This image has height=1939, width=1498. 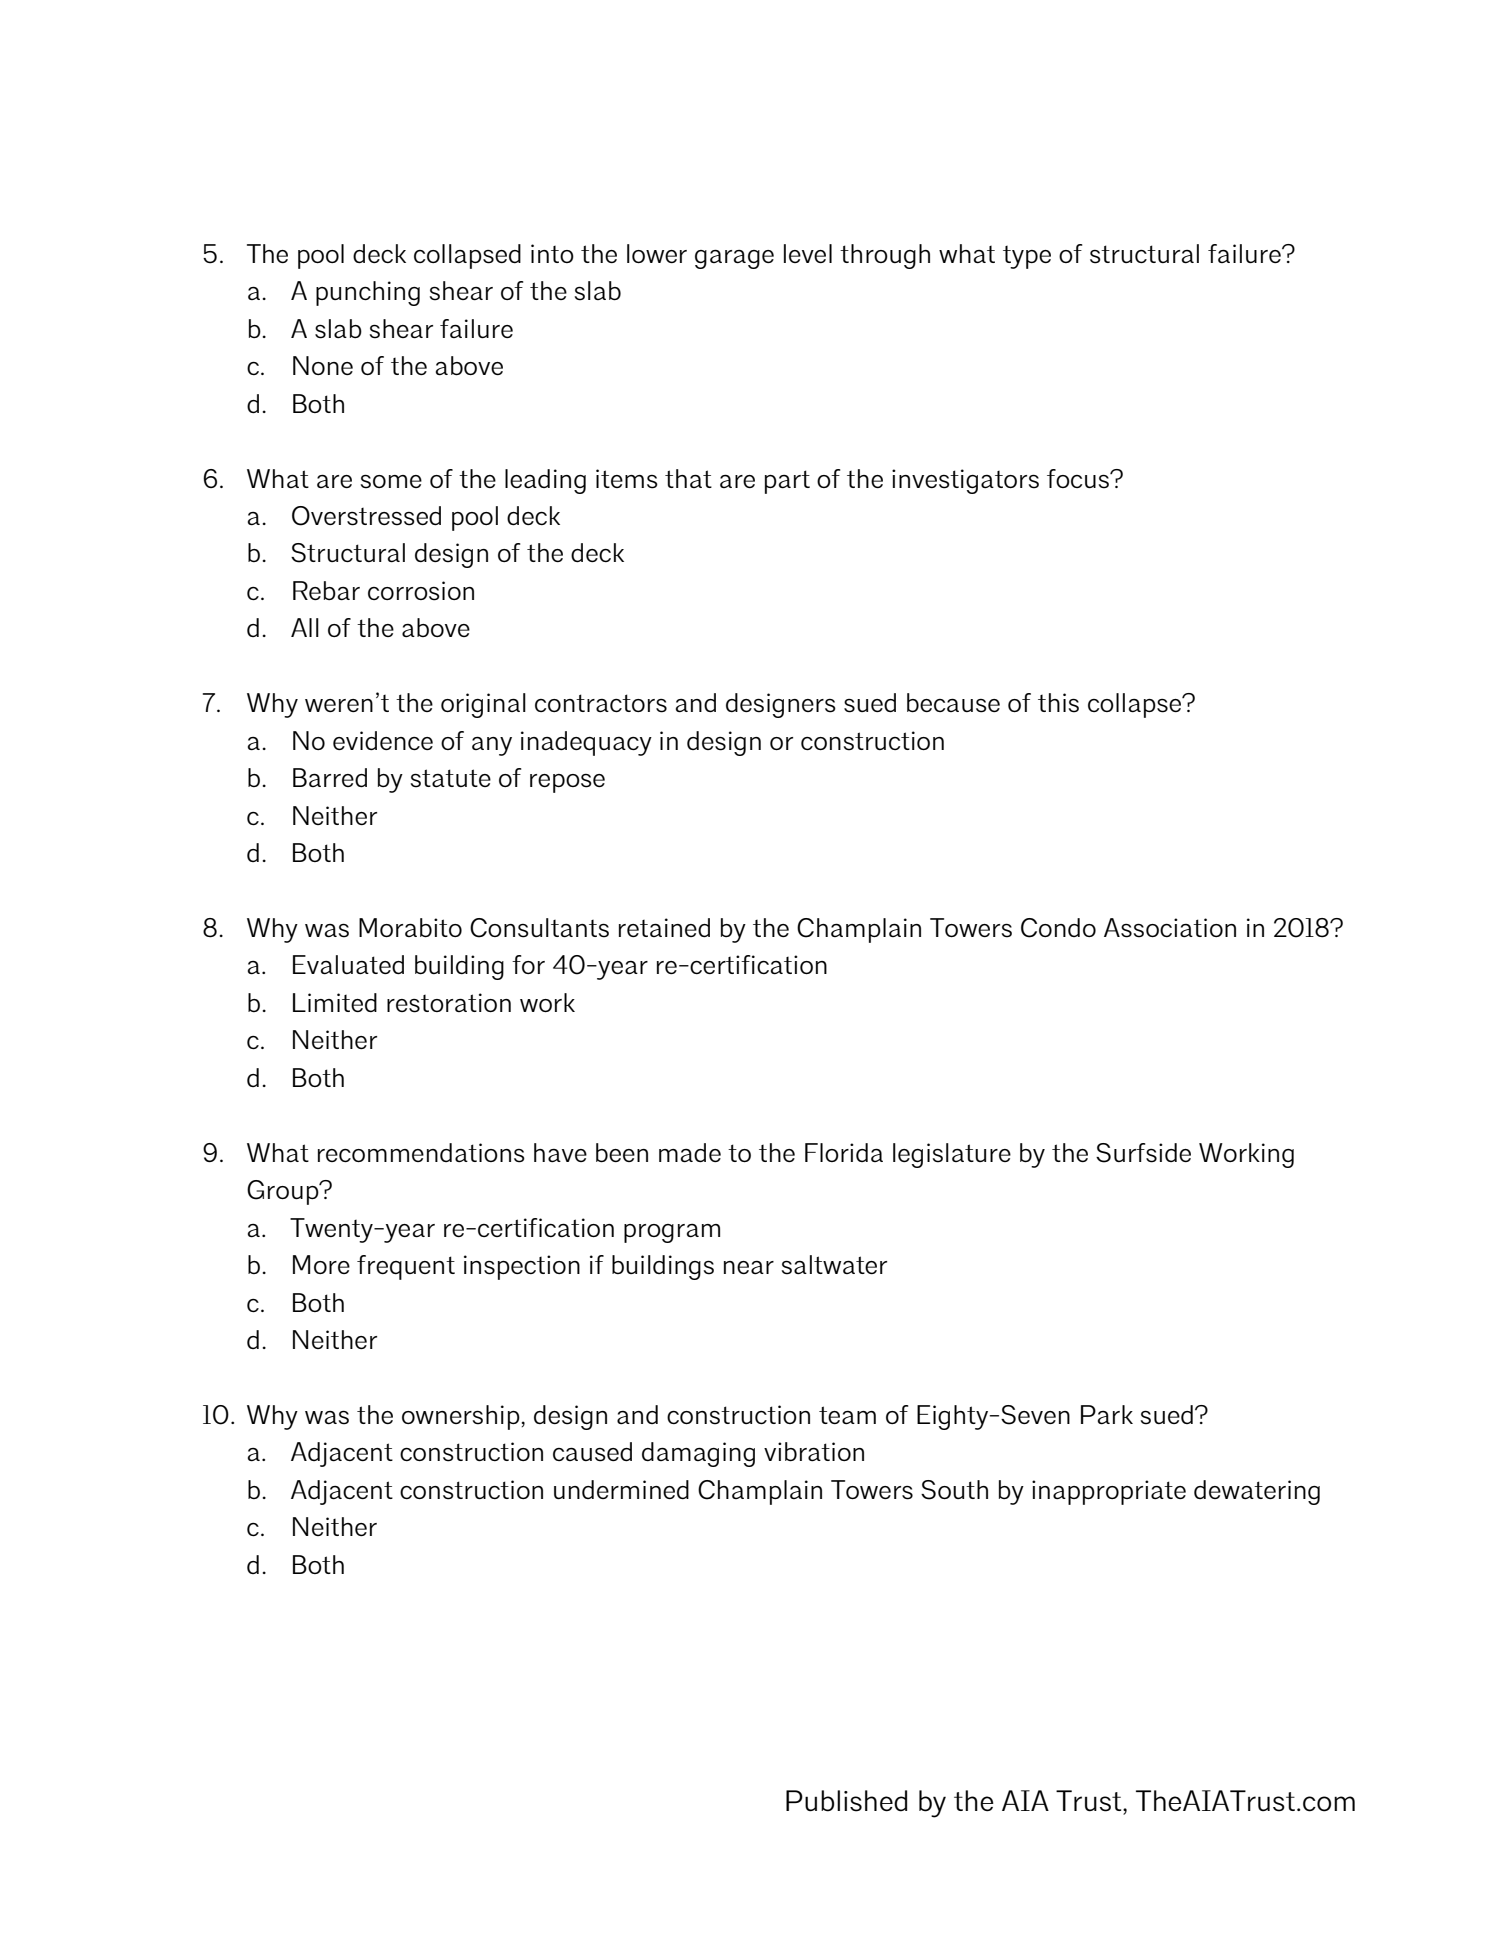 I want to click on punching, so click(x=368, y=293).
